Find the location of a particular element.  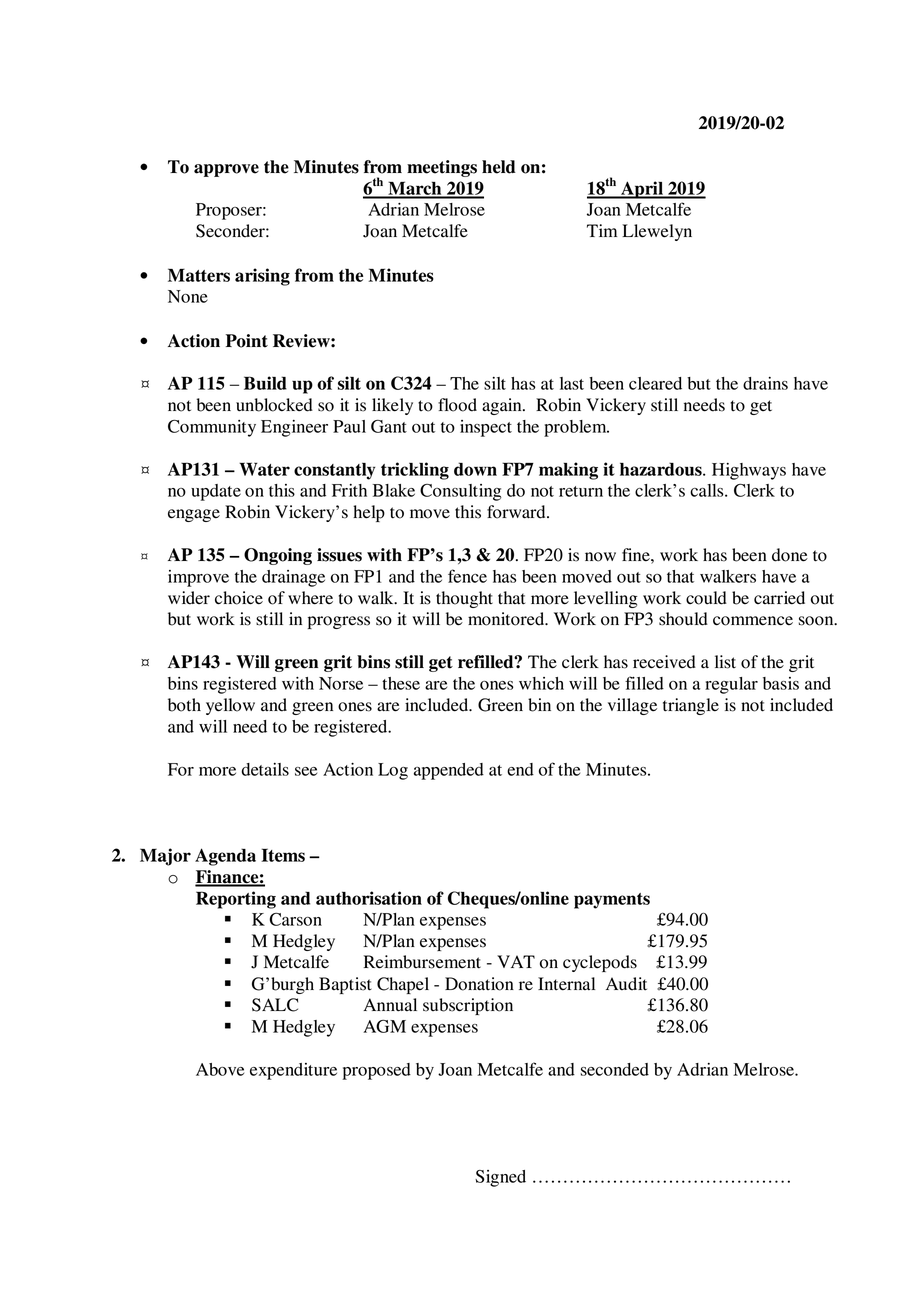

payments is located at coordinates (612, 901).
